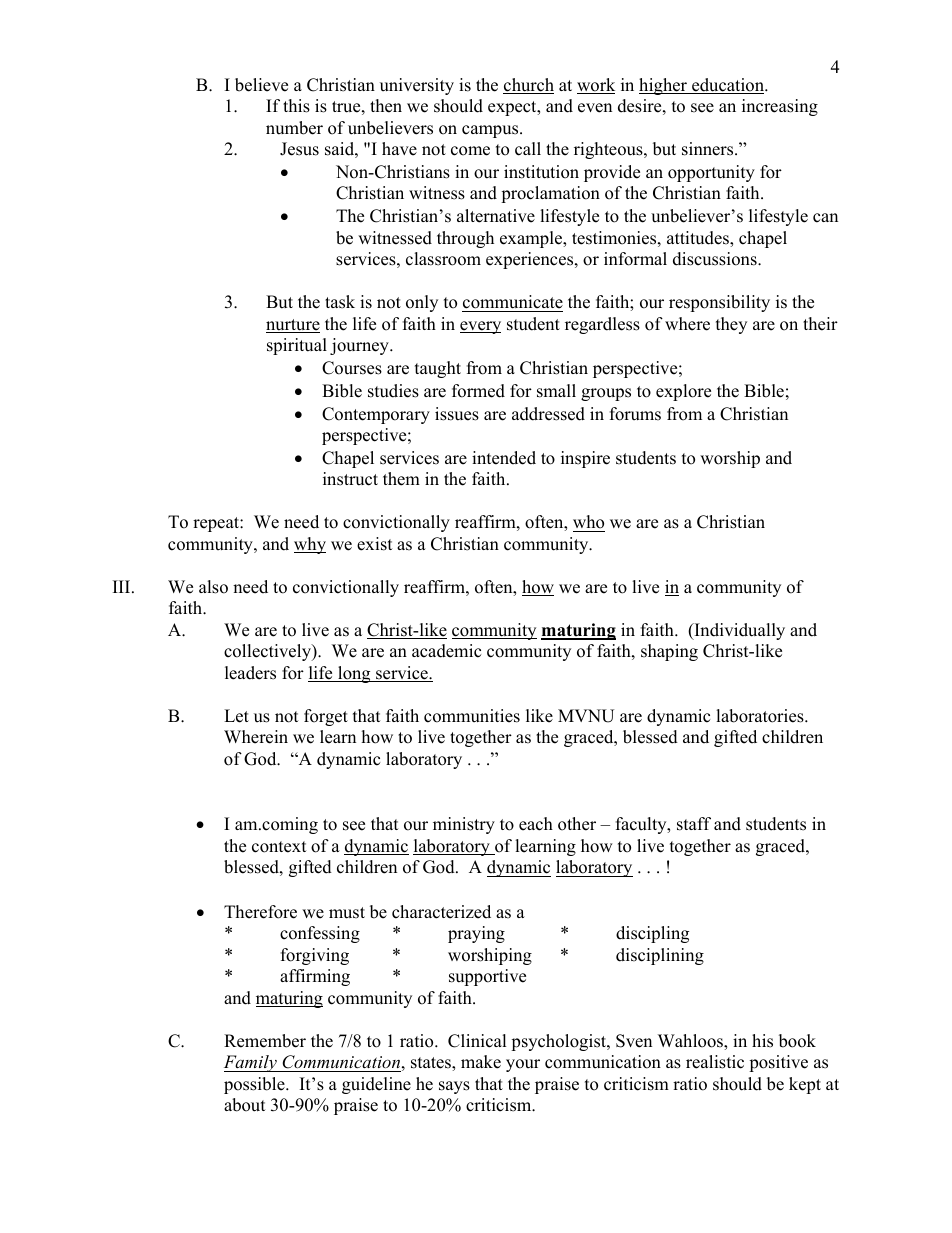 The width and height of the page is (952, 1233). I want to click on campus, so click(491, 131).
